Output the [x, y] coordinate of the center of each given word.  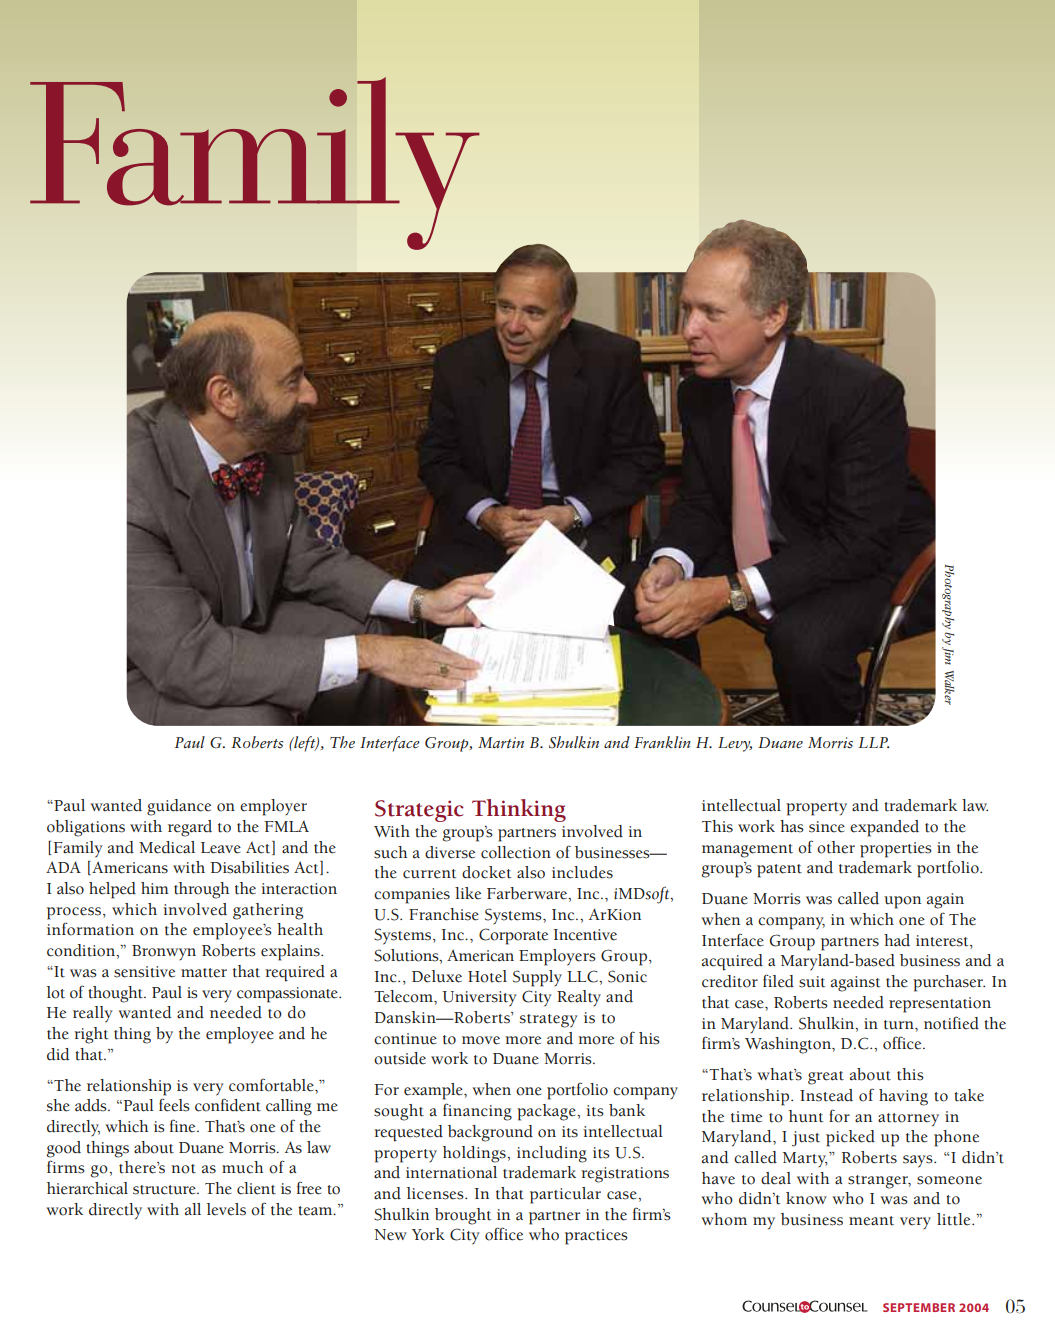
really [93, 1014]
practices [596, 1237]
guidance [179, 807]
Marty [805, 1159]
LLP [873, 742]
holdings [475, 1154]
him [155, 888]
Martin [501, 742]
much [242, 1167]
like [468, 893]
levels [226, 1209]
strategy [549, 1021]
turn [900, 1025]
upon [902, 902]
